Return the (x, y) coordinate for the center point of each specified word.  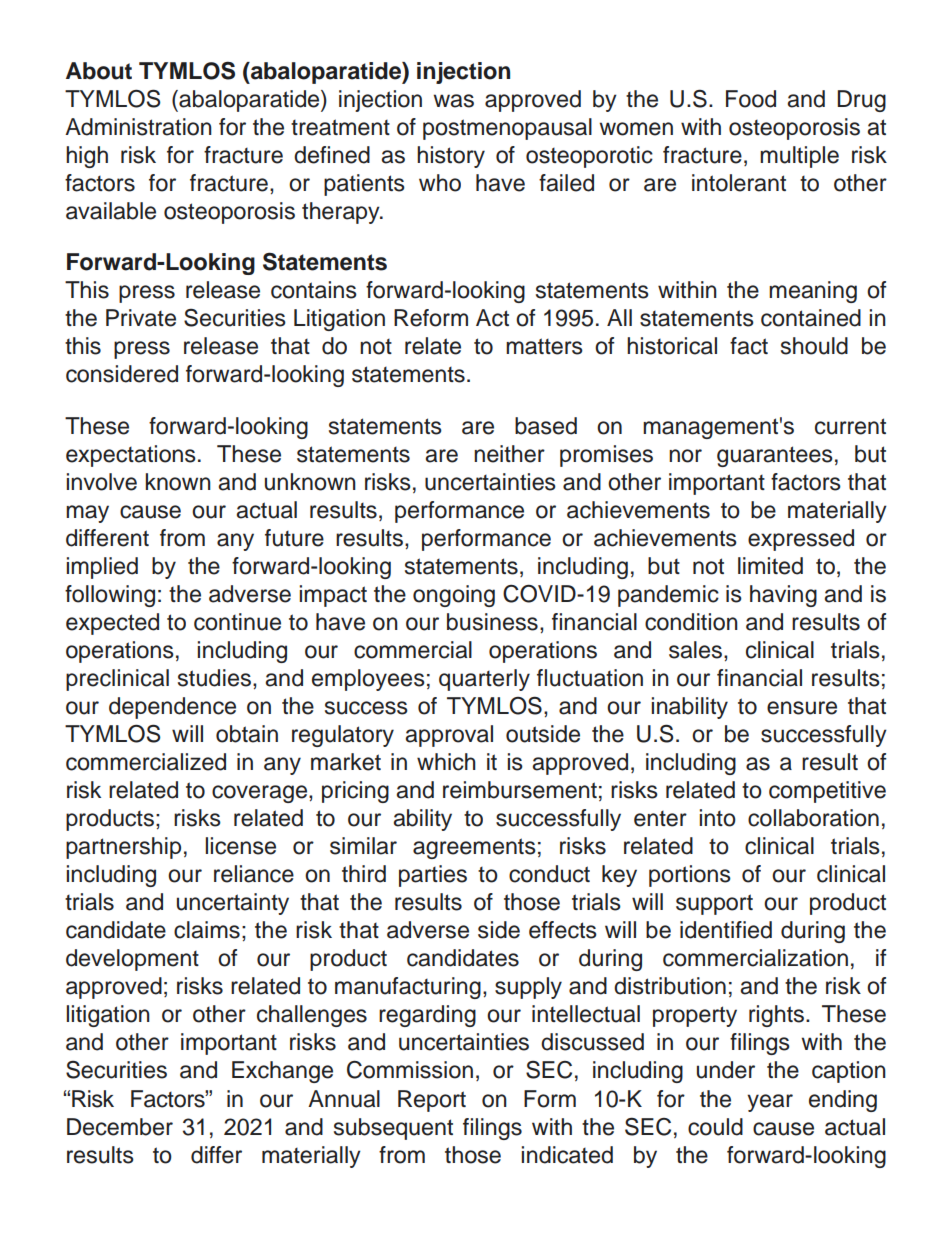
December (120, 1127)
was (453, 101)
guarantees (775, 456)
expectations (131, 456)
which (446, 762)
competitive (827, 792)
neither (509, 454)
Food (751, 99)
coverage (261, 794)
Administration (138, 127)
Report (432, 1101)
